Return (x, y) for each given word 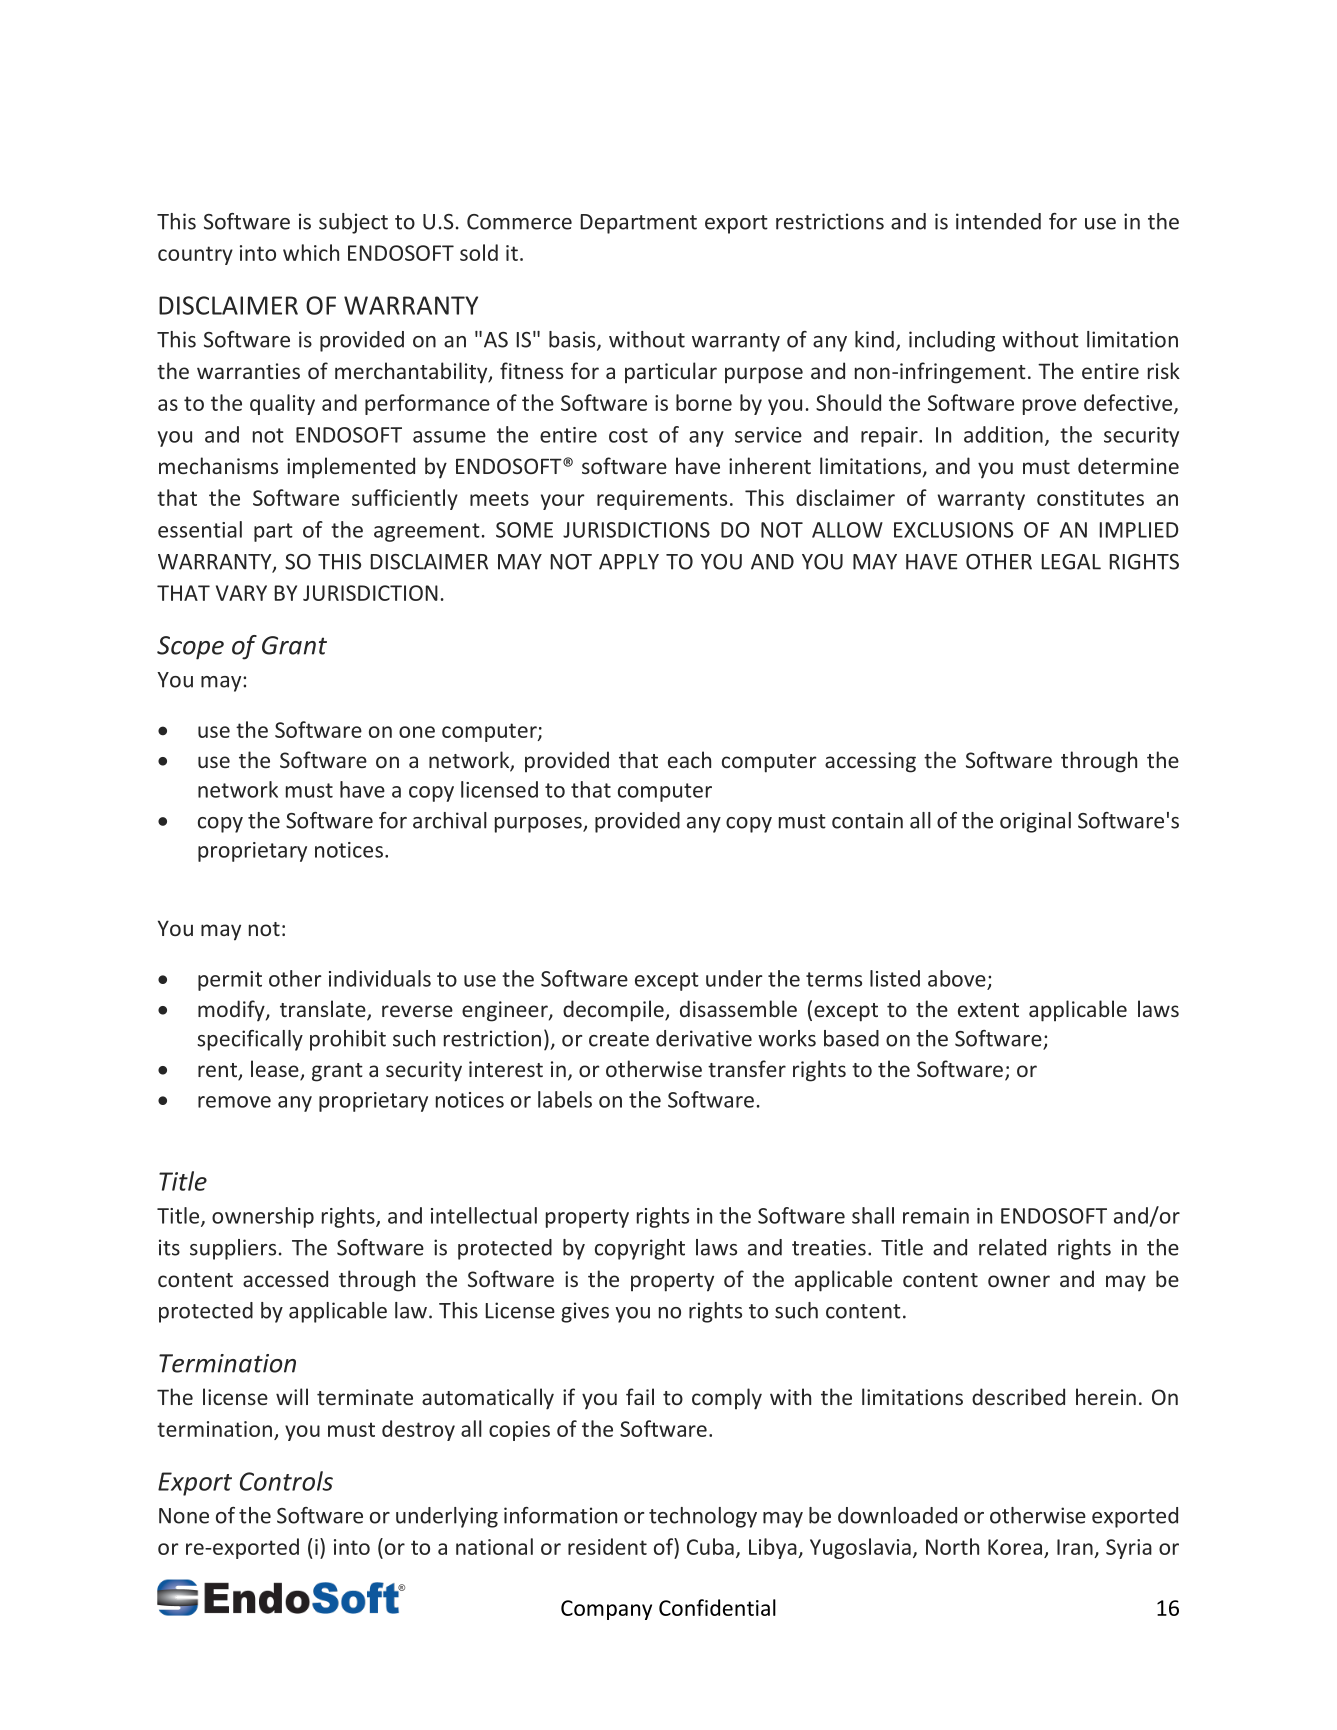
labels (565, 1099)
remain (936, 1216)
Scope (190, 648)
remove (234, 1102)
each (689, 759)
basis (573, 340)
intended (998, 221)
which (311, 252)
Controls (286, 1481)
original (1035, 822)
